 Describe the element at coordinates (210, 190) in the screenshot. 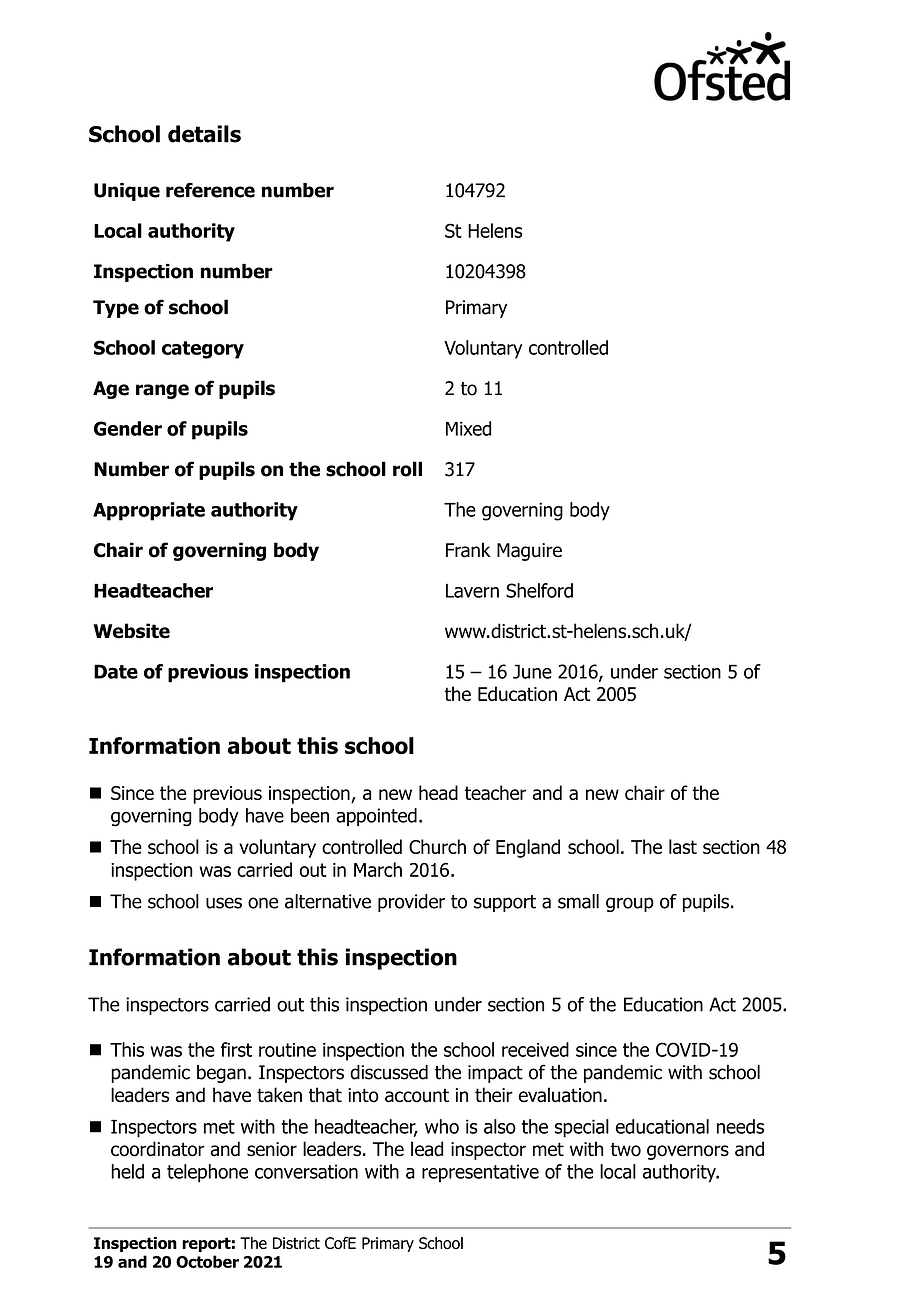

I see `reference` at that location.
